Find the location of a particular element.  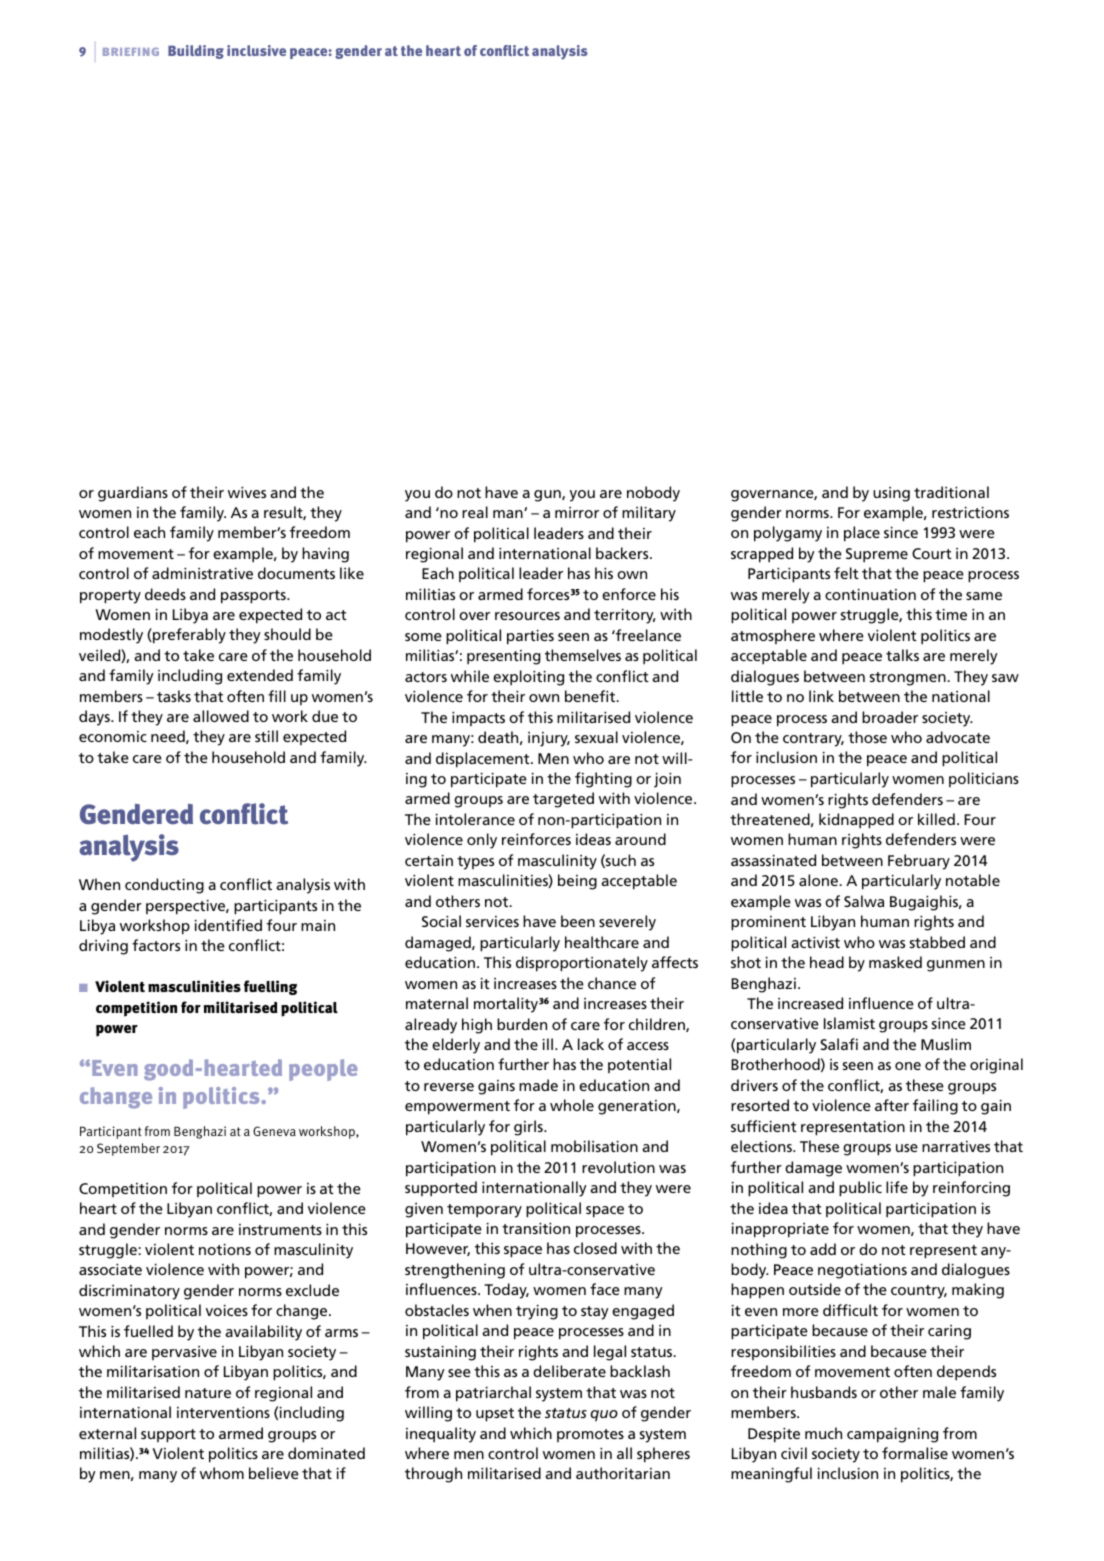

interventions is located at coordinates (223, 1412).
